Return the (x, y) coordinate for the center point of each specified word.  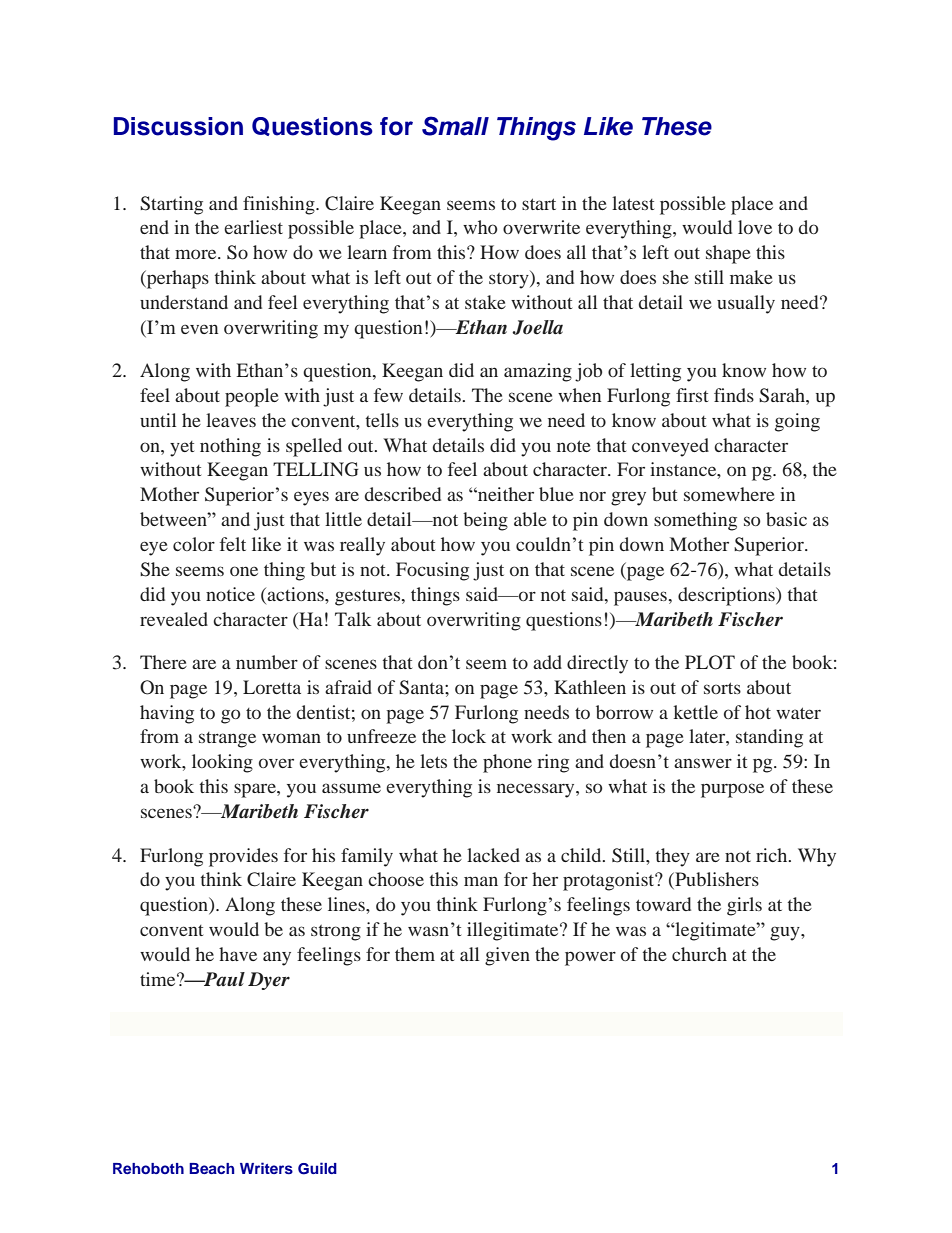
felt (233, 544)
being (485, 521)
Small (455, 126)
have (238, 954)
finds (734, 395)
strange (227, 740)
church (699, 954)
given (507, 956)
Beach (211, 1168)
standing (769, 738)
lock (469, 736)
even (199, 329)
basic (786, 519)
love (755, 227)
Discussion (178, 126)
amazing (538, 372)
